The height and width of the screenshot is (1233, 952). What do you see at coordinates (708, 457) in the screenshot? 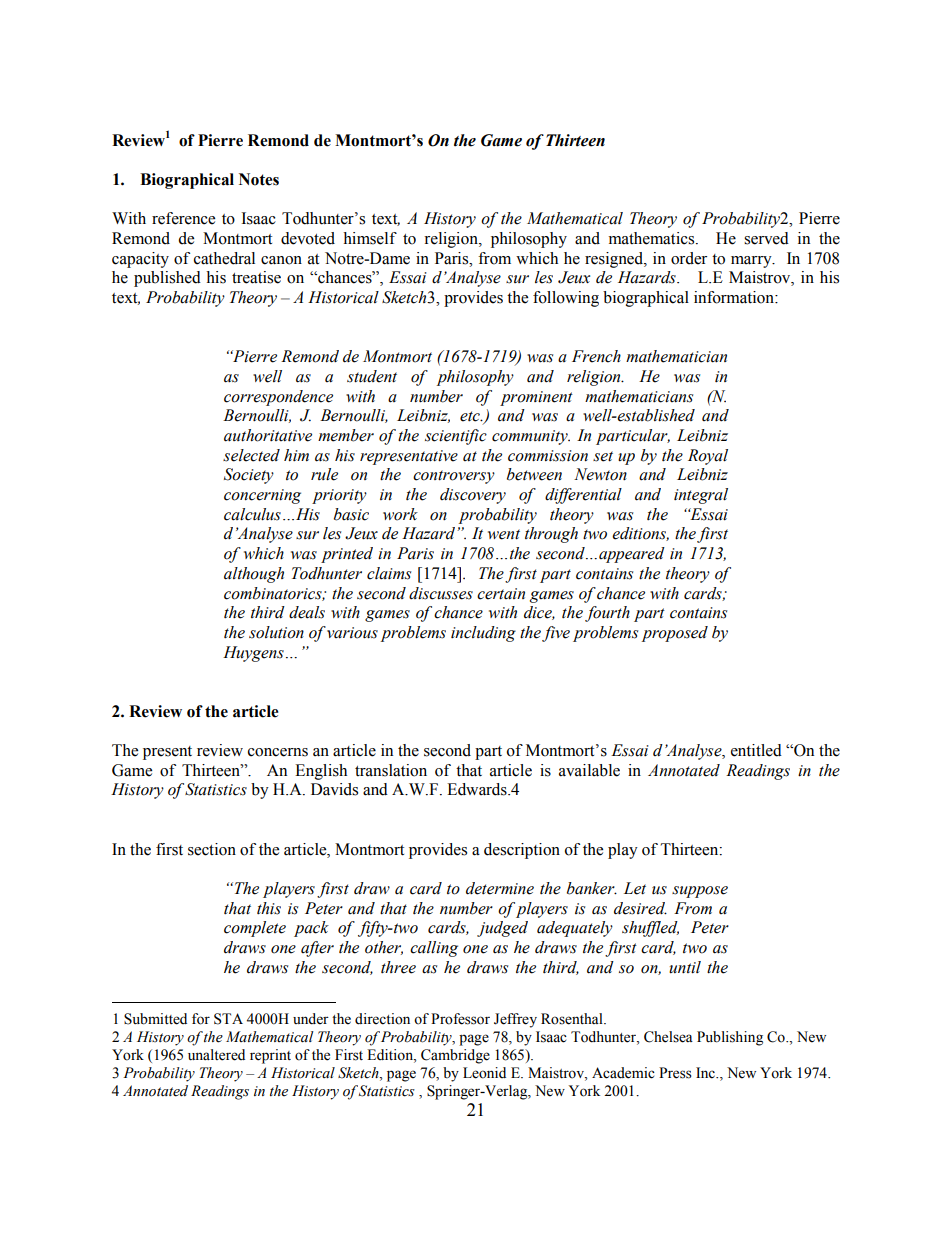
I see `Royal` at bounding box center [708, 457].
